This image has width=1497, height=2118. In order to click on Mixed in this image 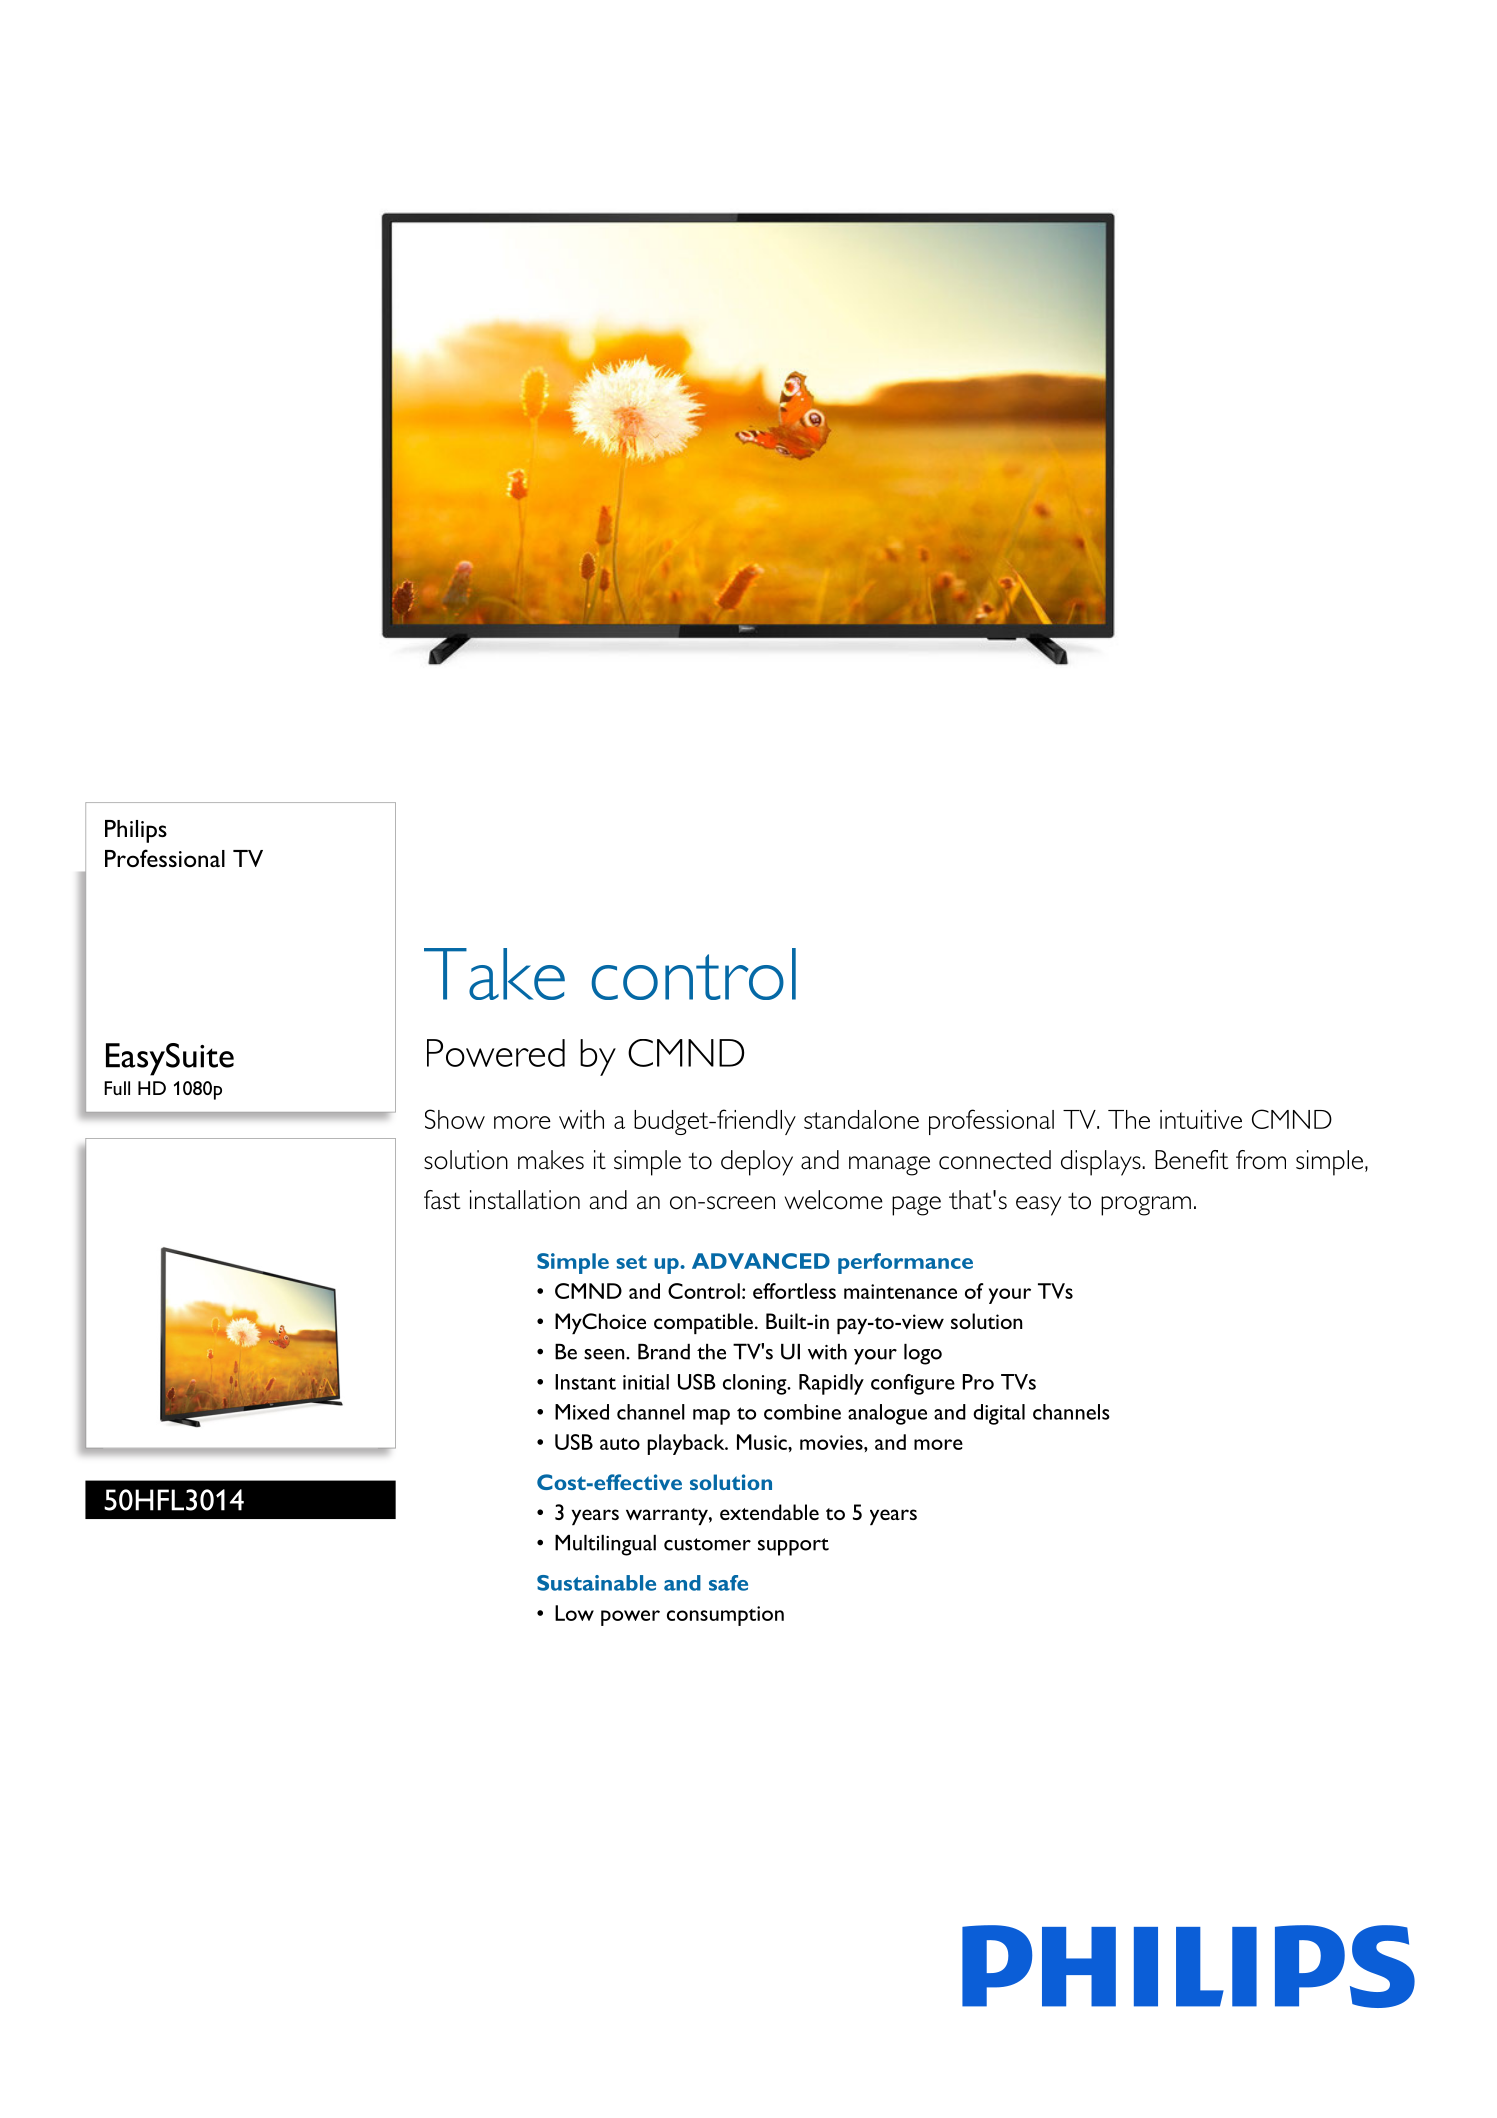, I will do `click(582, 1412)`.
